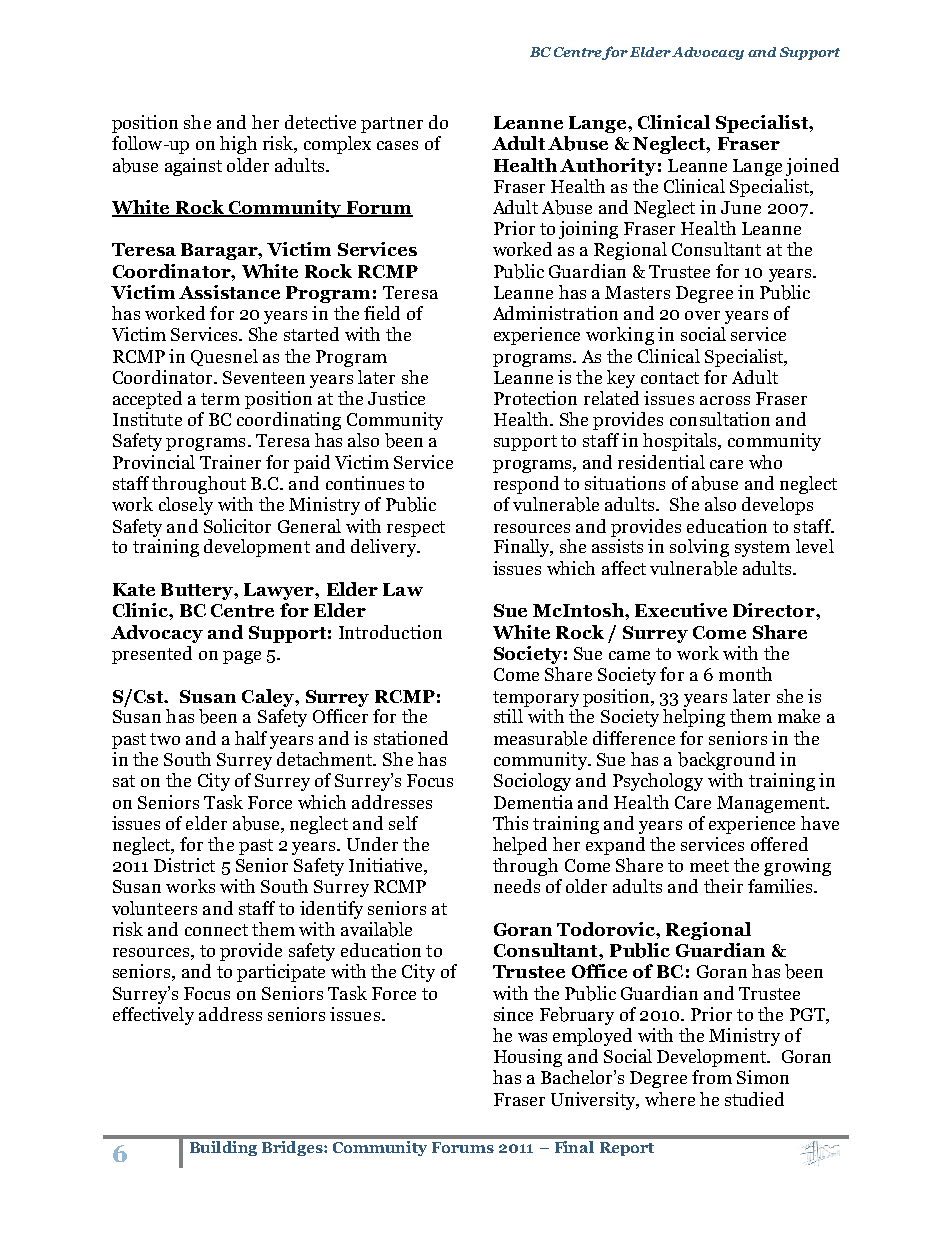 The width and height of the document is (952, 1233). What do you see at coordinates (528, 1058) in the document?
I see `Housing` at bounding box center [528, 1058].
